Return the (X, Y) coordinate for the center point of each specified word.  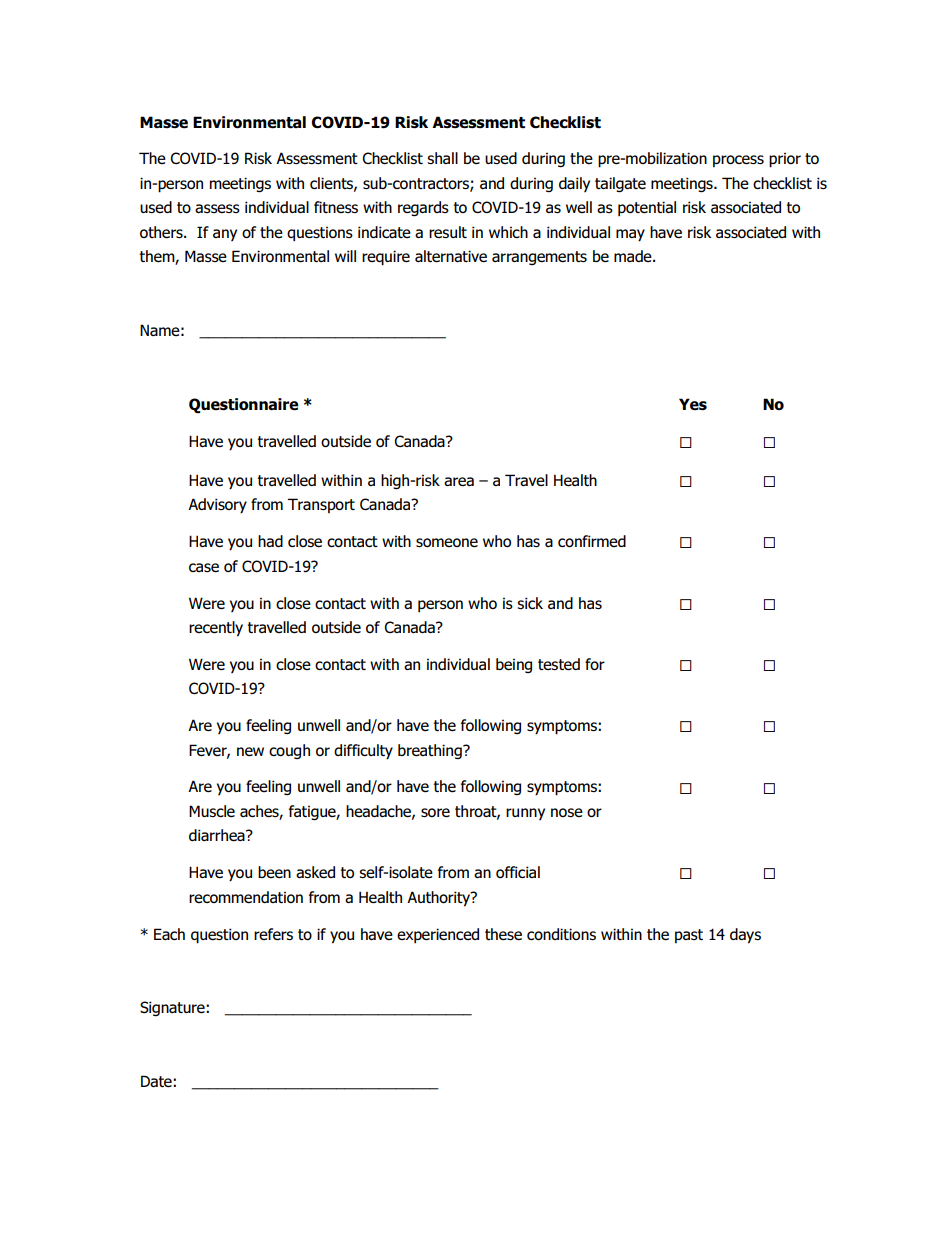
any (225, 235)
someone (447, 543)
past (689, 936)
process (738, 161)
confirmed (592, 541)
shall (442, 158)
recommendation (246, 897)
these (503, 934)
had (270, 541)
